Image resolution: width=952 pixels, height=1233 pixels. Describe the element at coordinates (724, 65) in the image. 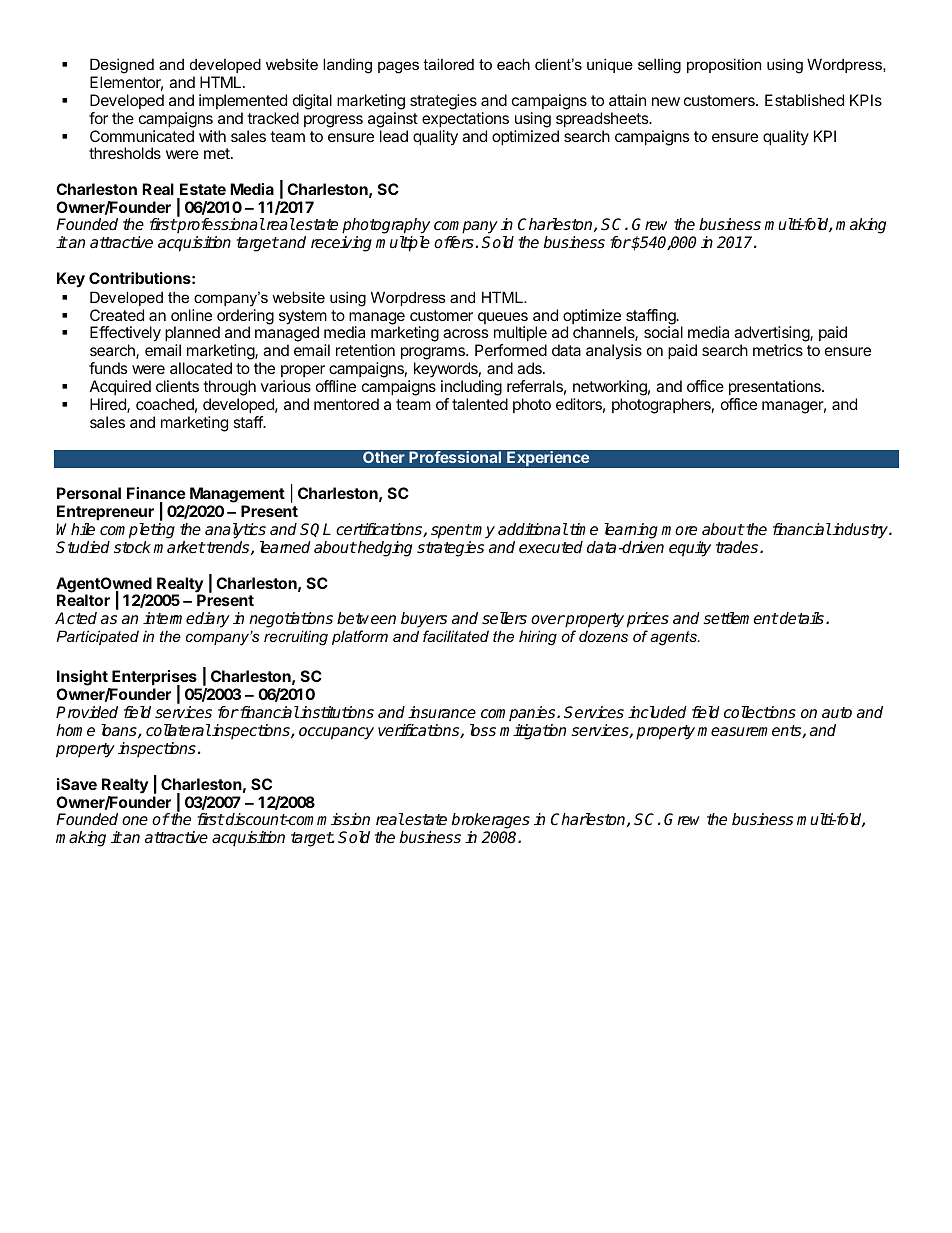

I see `proposition` at that location.
